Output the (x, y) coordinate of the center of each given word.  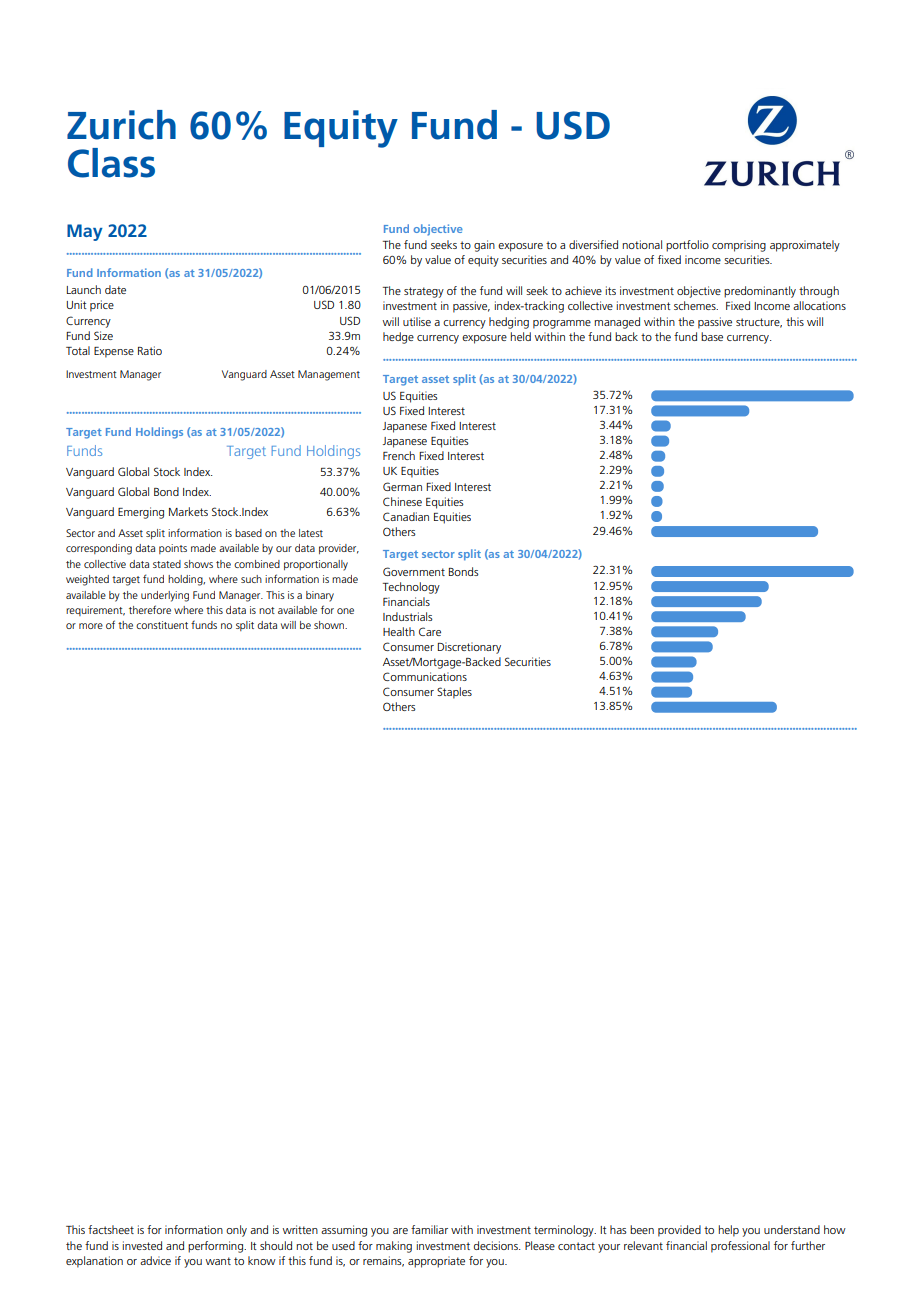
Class (111, 163)
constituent (162, 625)
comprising (739, 246)
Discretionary (469, 648)
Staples (454, 693)
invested (142, 1245)
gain (484, 246)
